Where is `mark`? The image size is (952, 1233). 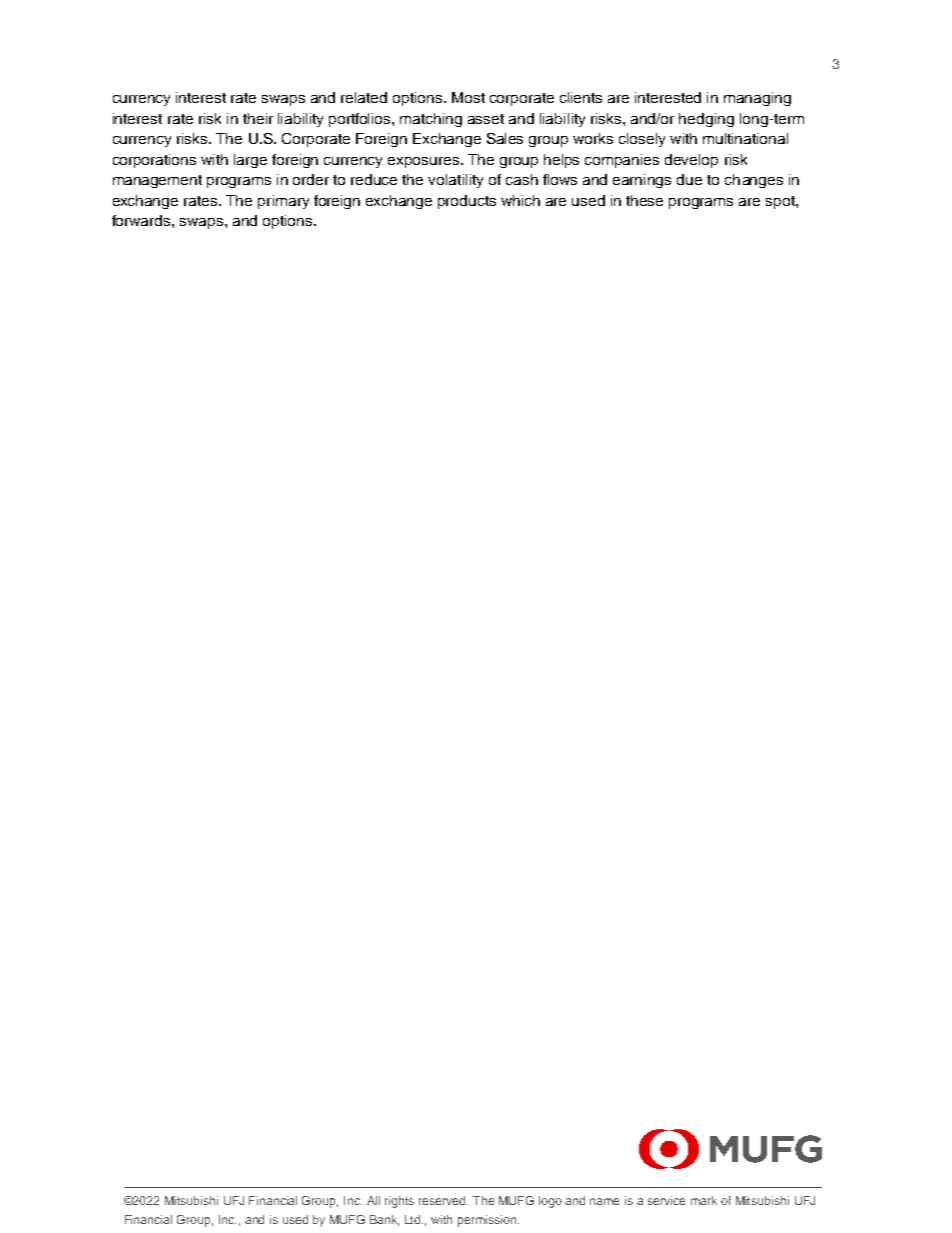 mark is located at coordinates (704, 1200).
